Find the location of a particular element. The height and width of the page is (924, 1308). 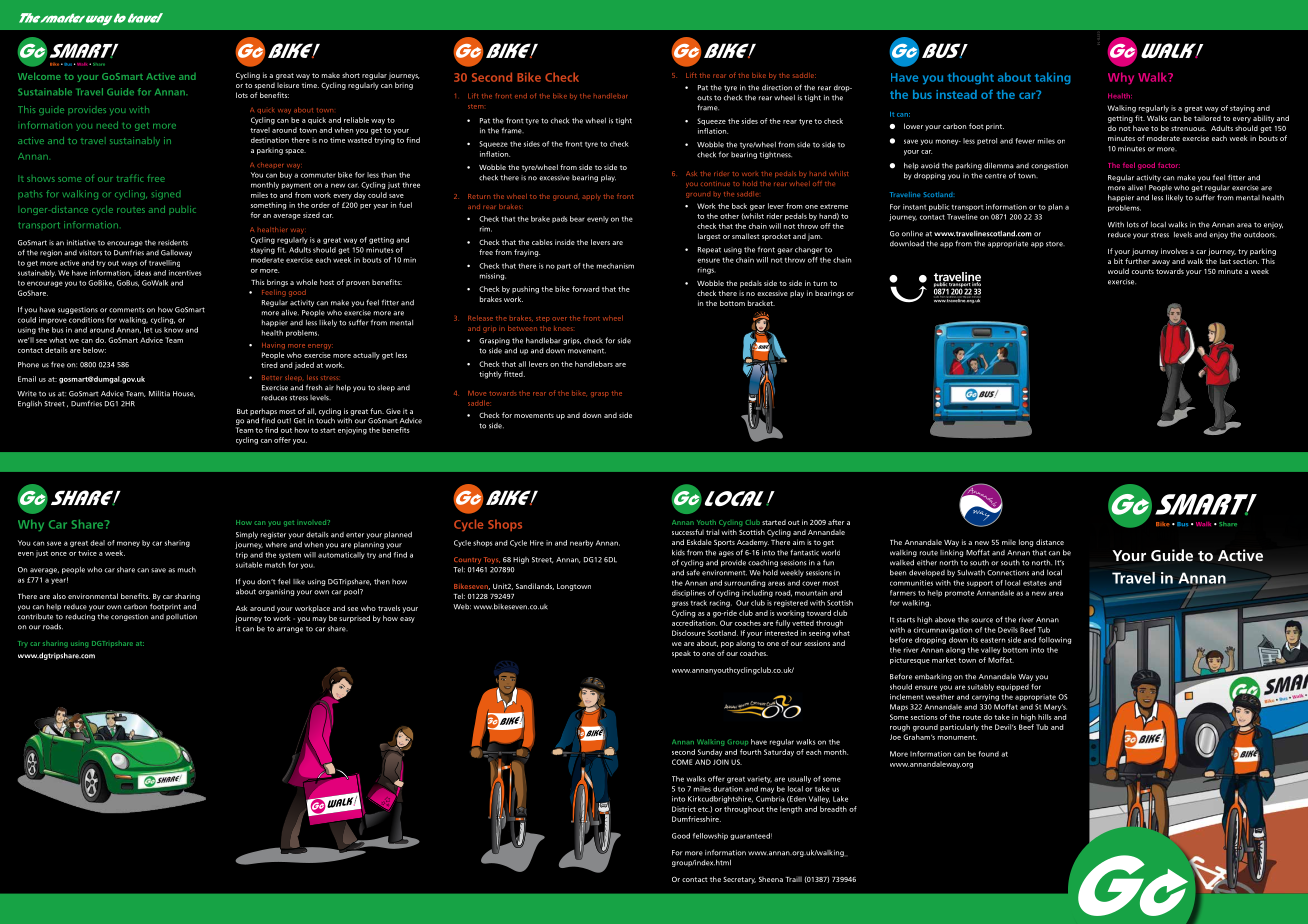

successful is located at coordinates (688, 532).
